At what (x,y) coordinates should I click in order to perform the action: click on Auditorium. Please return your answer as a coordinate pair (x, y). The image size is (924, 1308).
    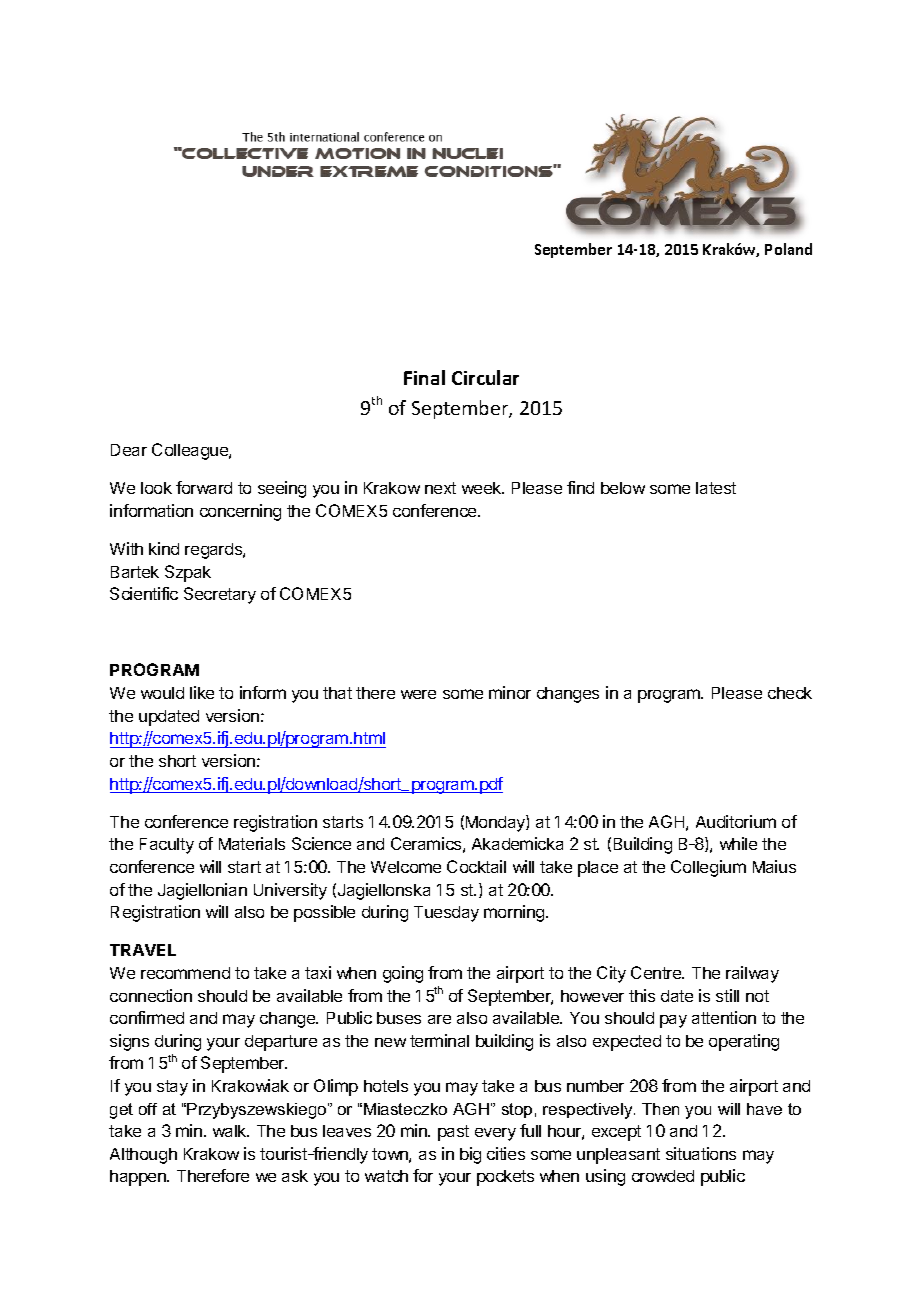
    Looking at the image, I should click on (736, 821).
